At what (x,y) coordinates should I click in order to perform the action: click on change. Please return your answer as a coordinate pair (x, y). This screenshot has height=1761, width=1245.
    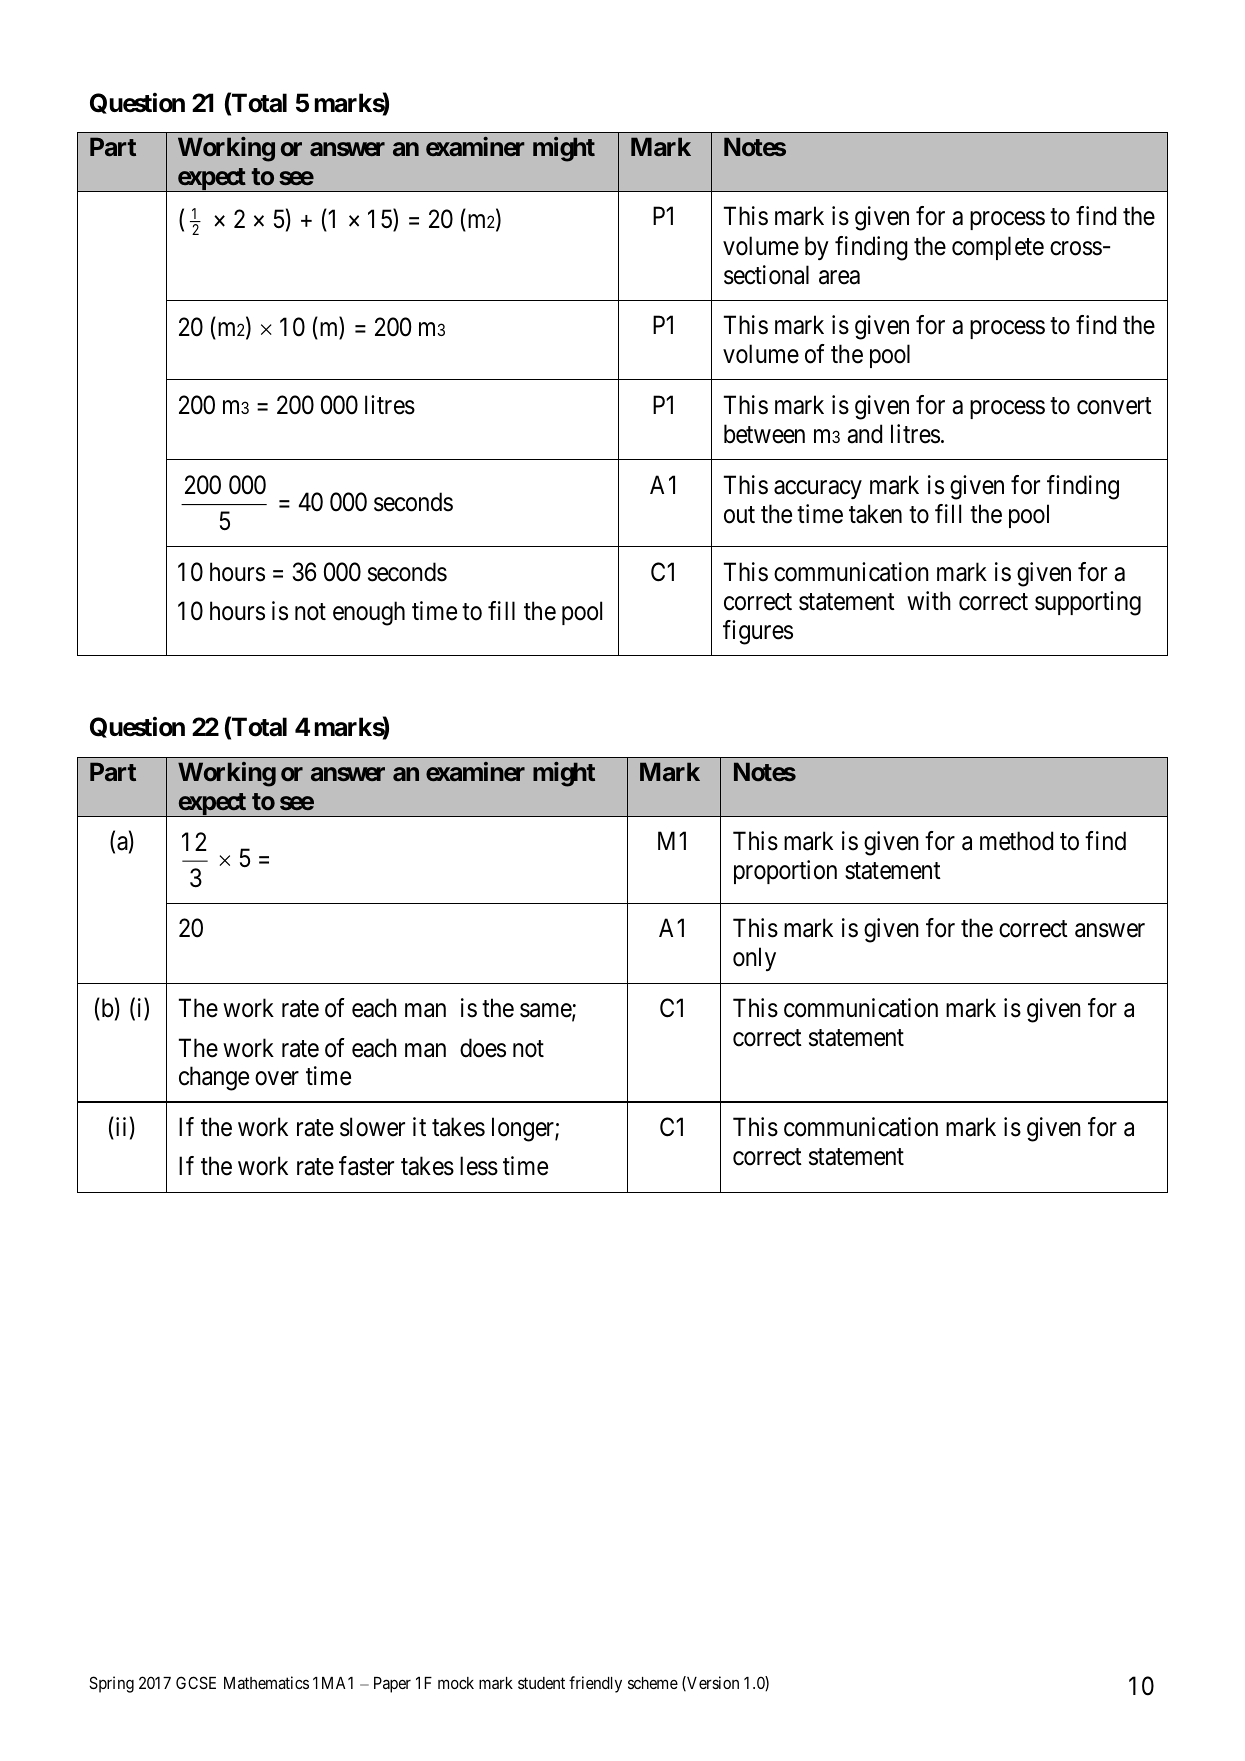
    Looking at the image, I should click on (214, 1078).
